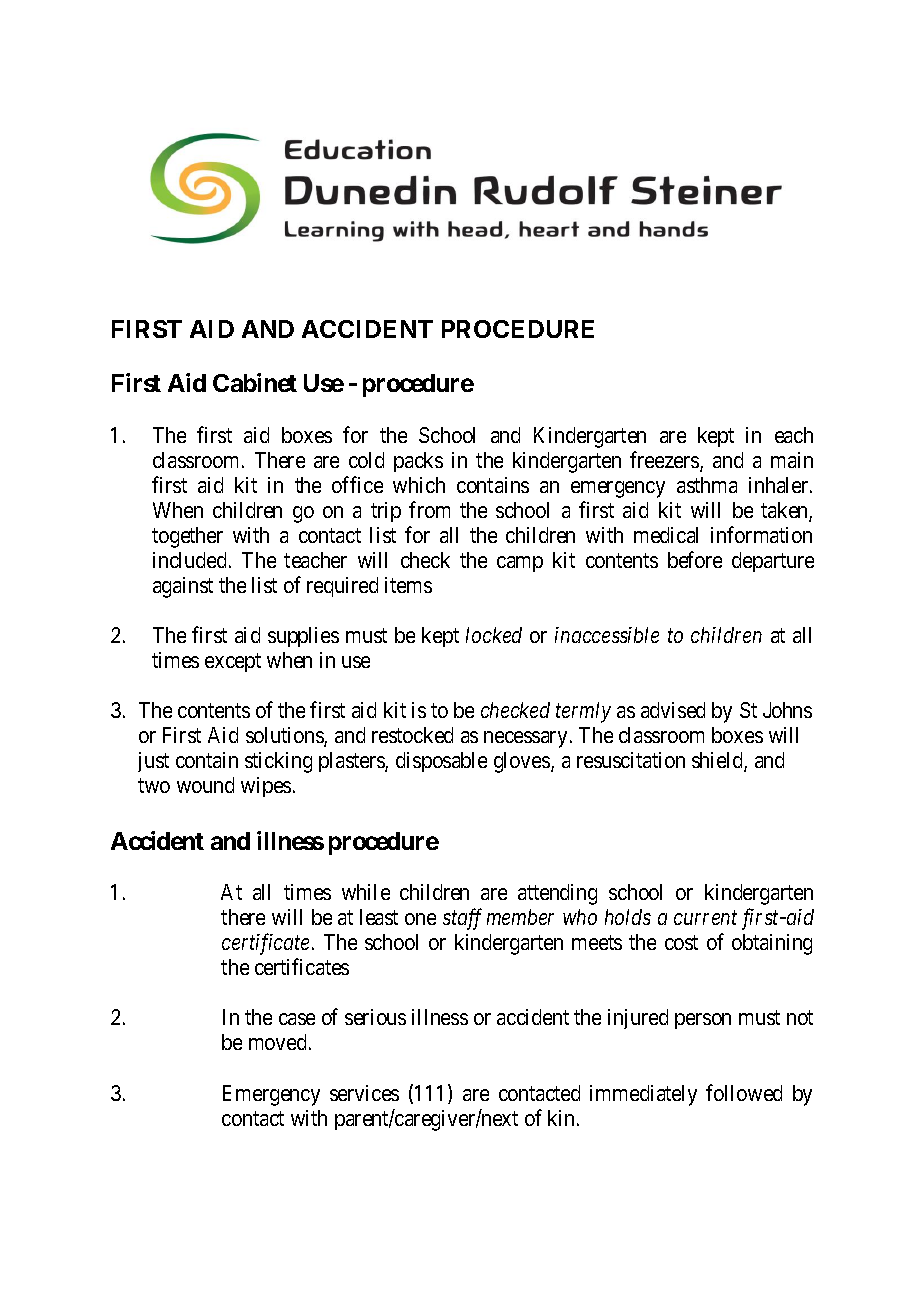  I want to click on moved, so click(277, 1042).
